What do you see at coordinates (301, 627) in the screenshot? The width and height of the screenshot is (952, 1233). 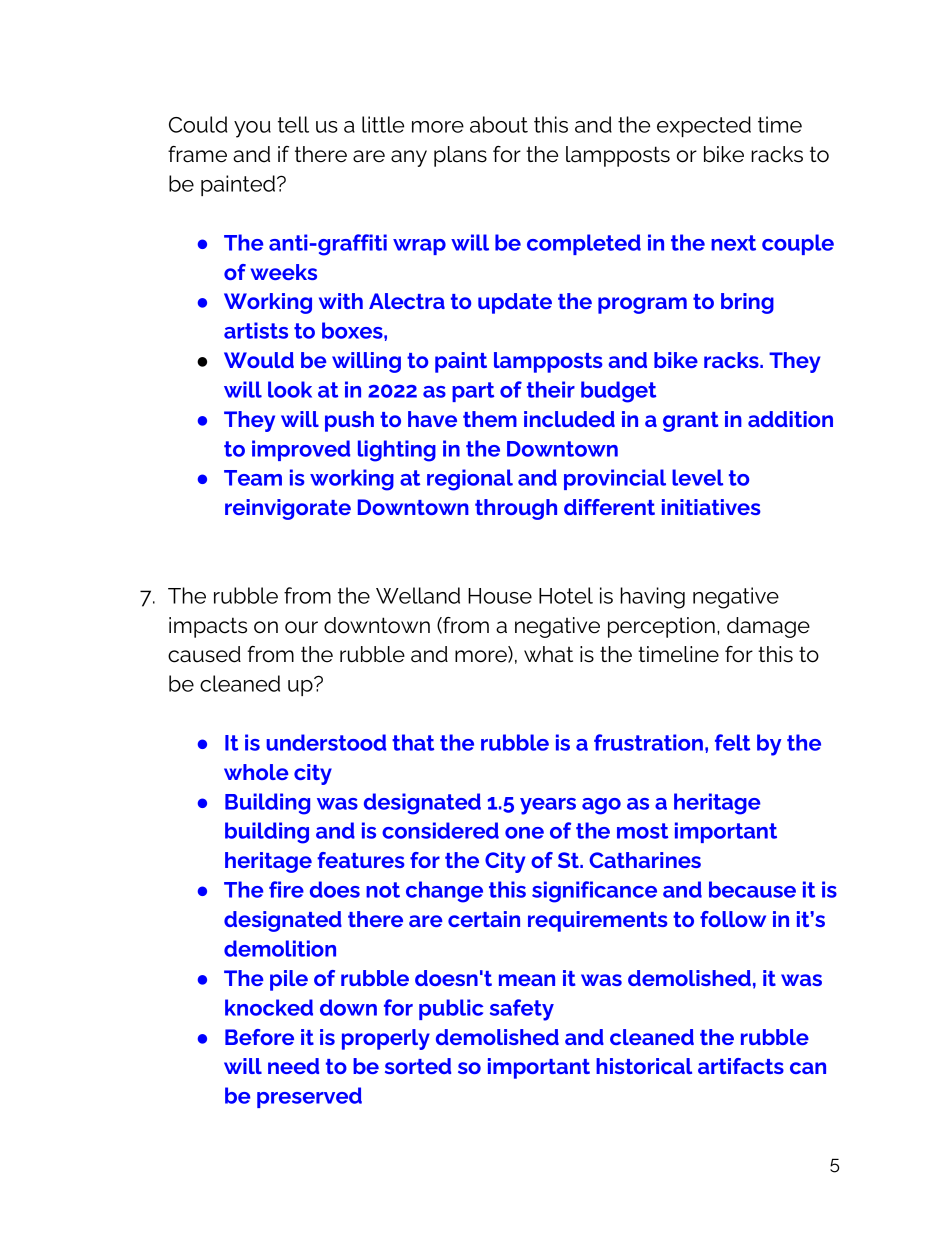 I see `our` at bounding box center [301, 627].
